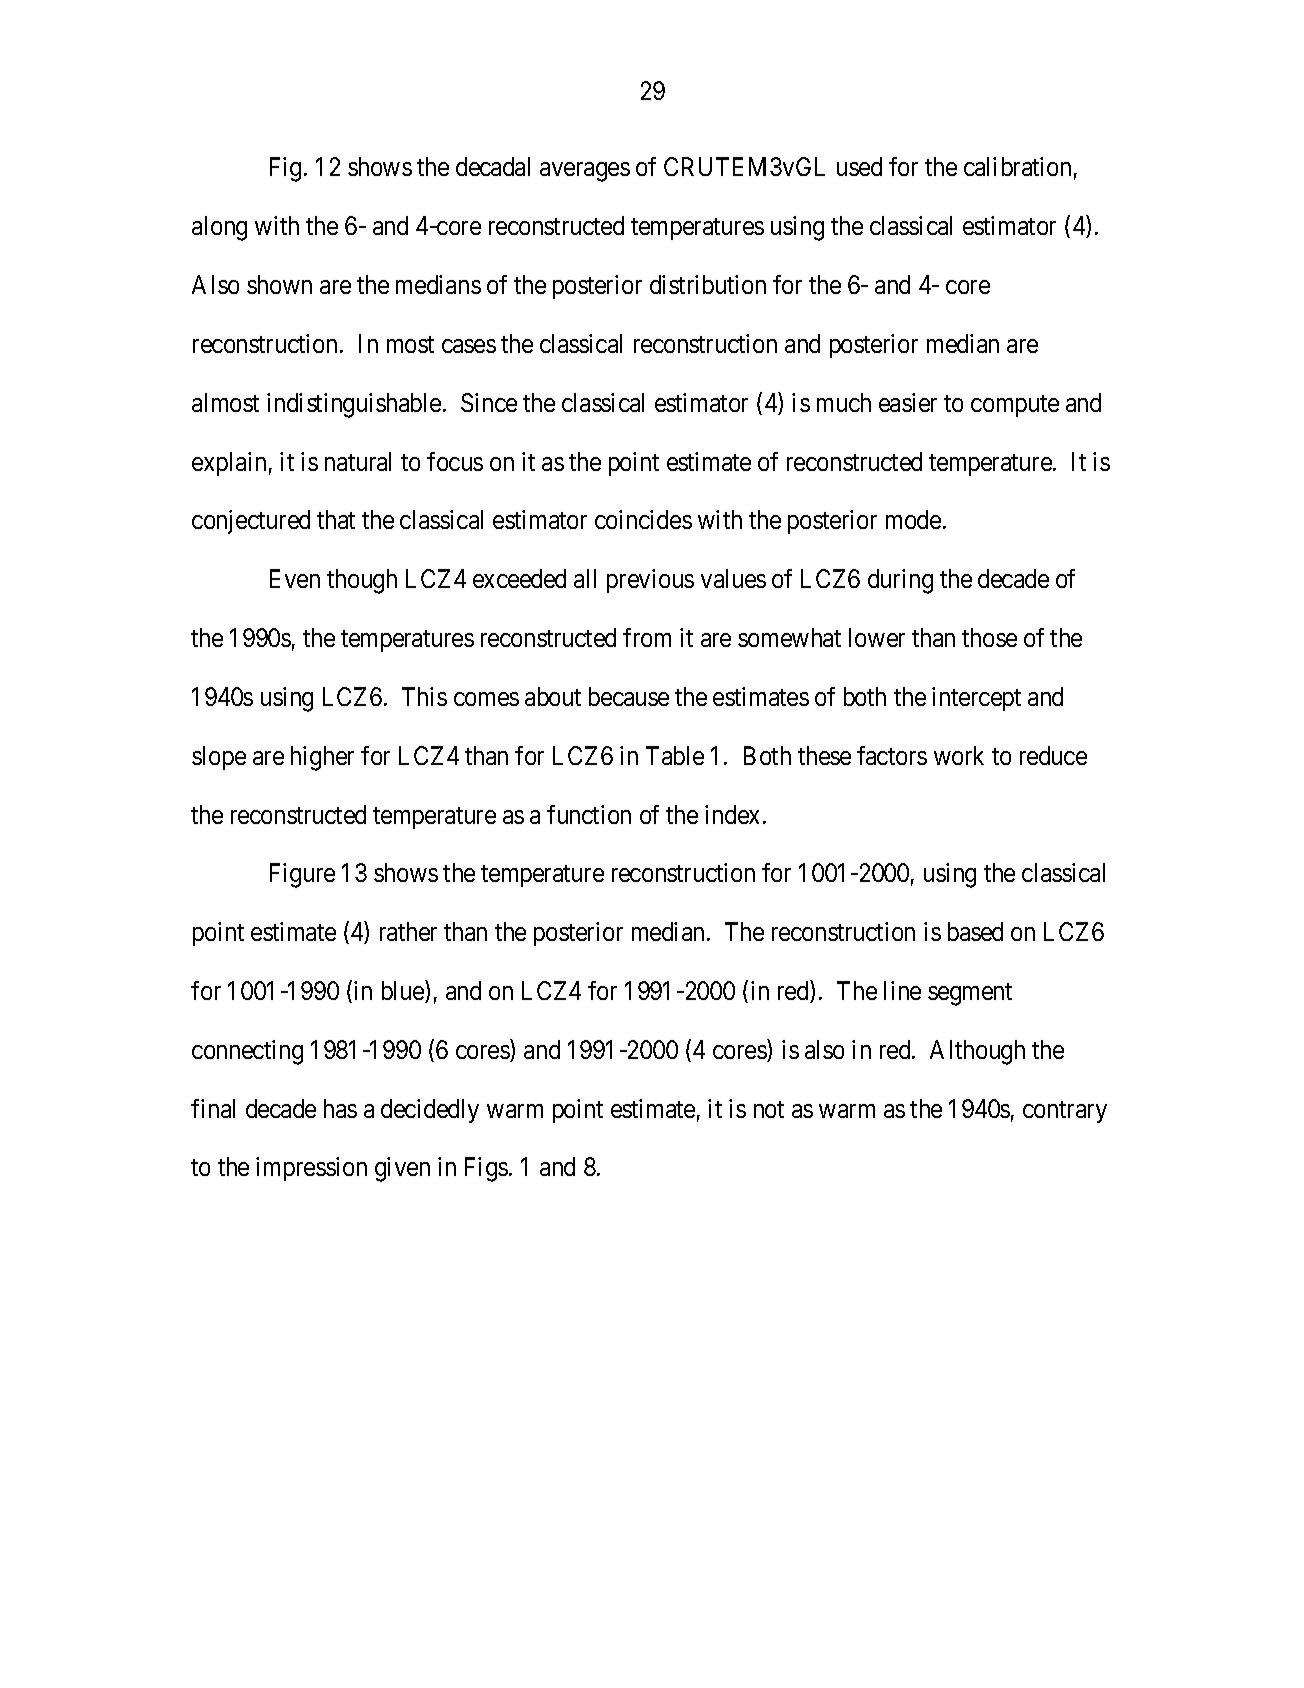  Describe the element at coordinates (859, 166) in the document. I see `used` at that location.
